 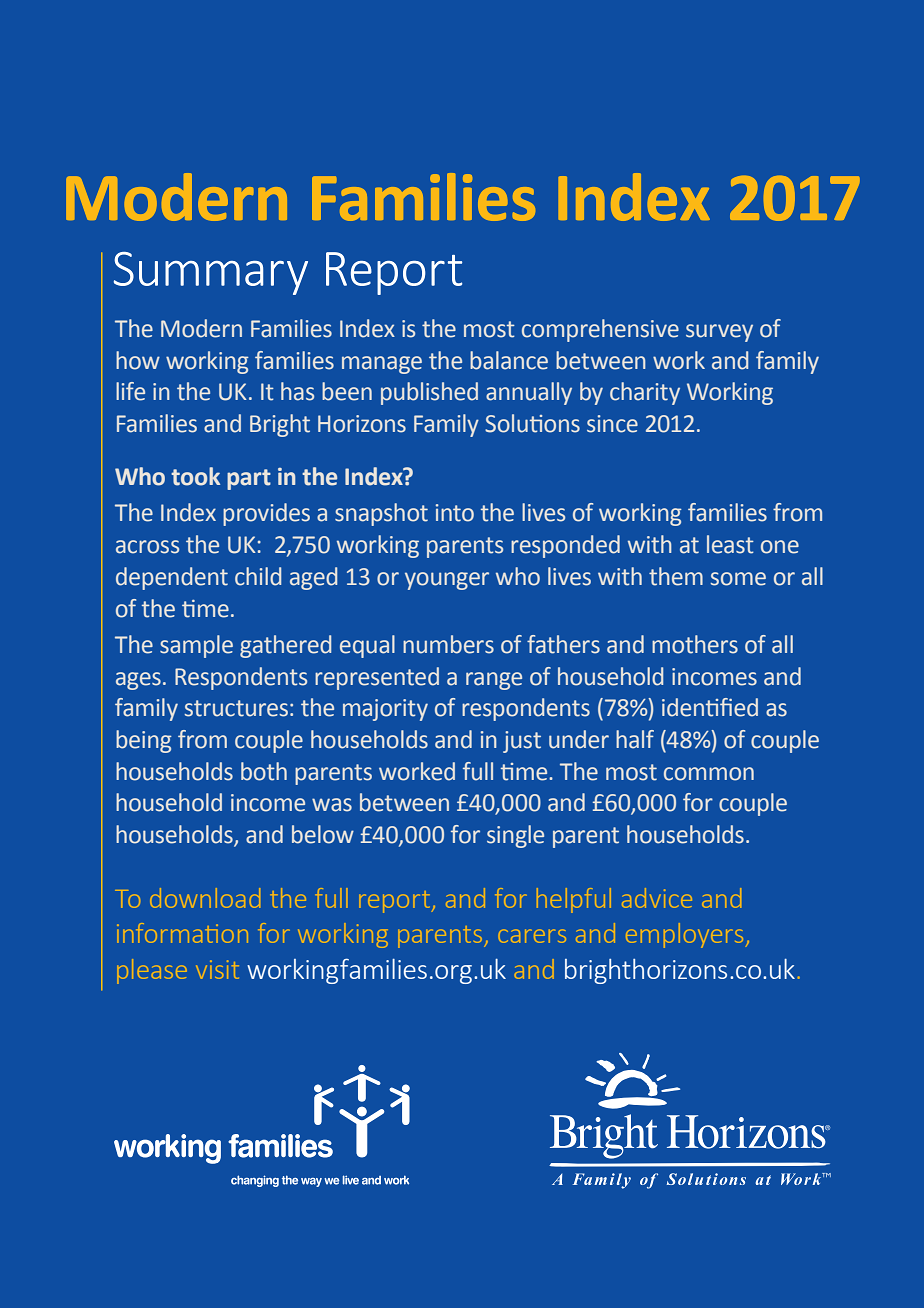 I want to click on visit, so click(x=217, y=969).
